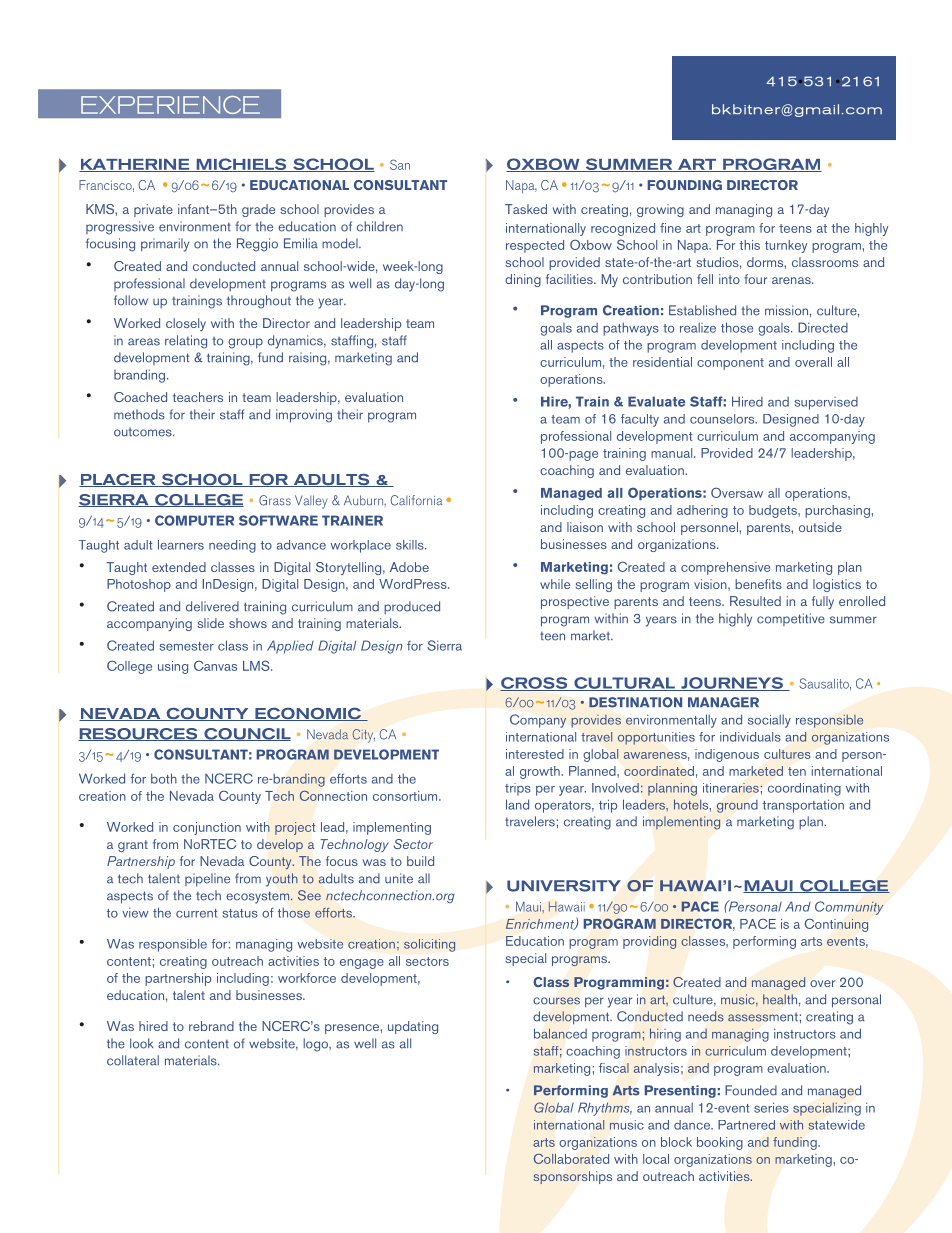  Describe the element at coordinates (170, 105) in the page. I see `EXPERIENCE` at that location.
